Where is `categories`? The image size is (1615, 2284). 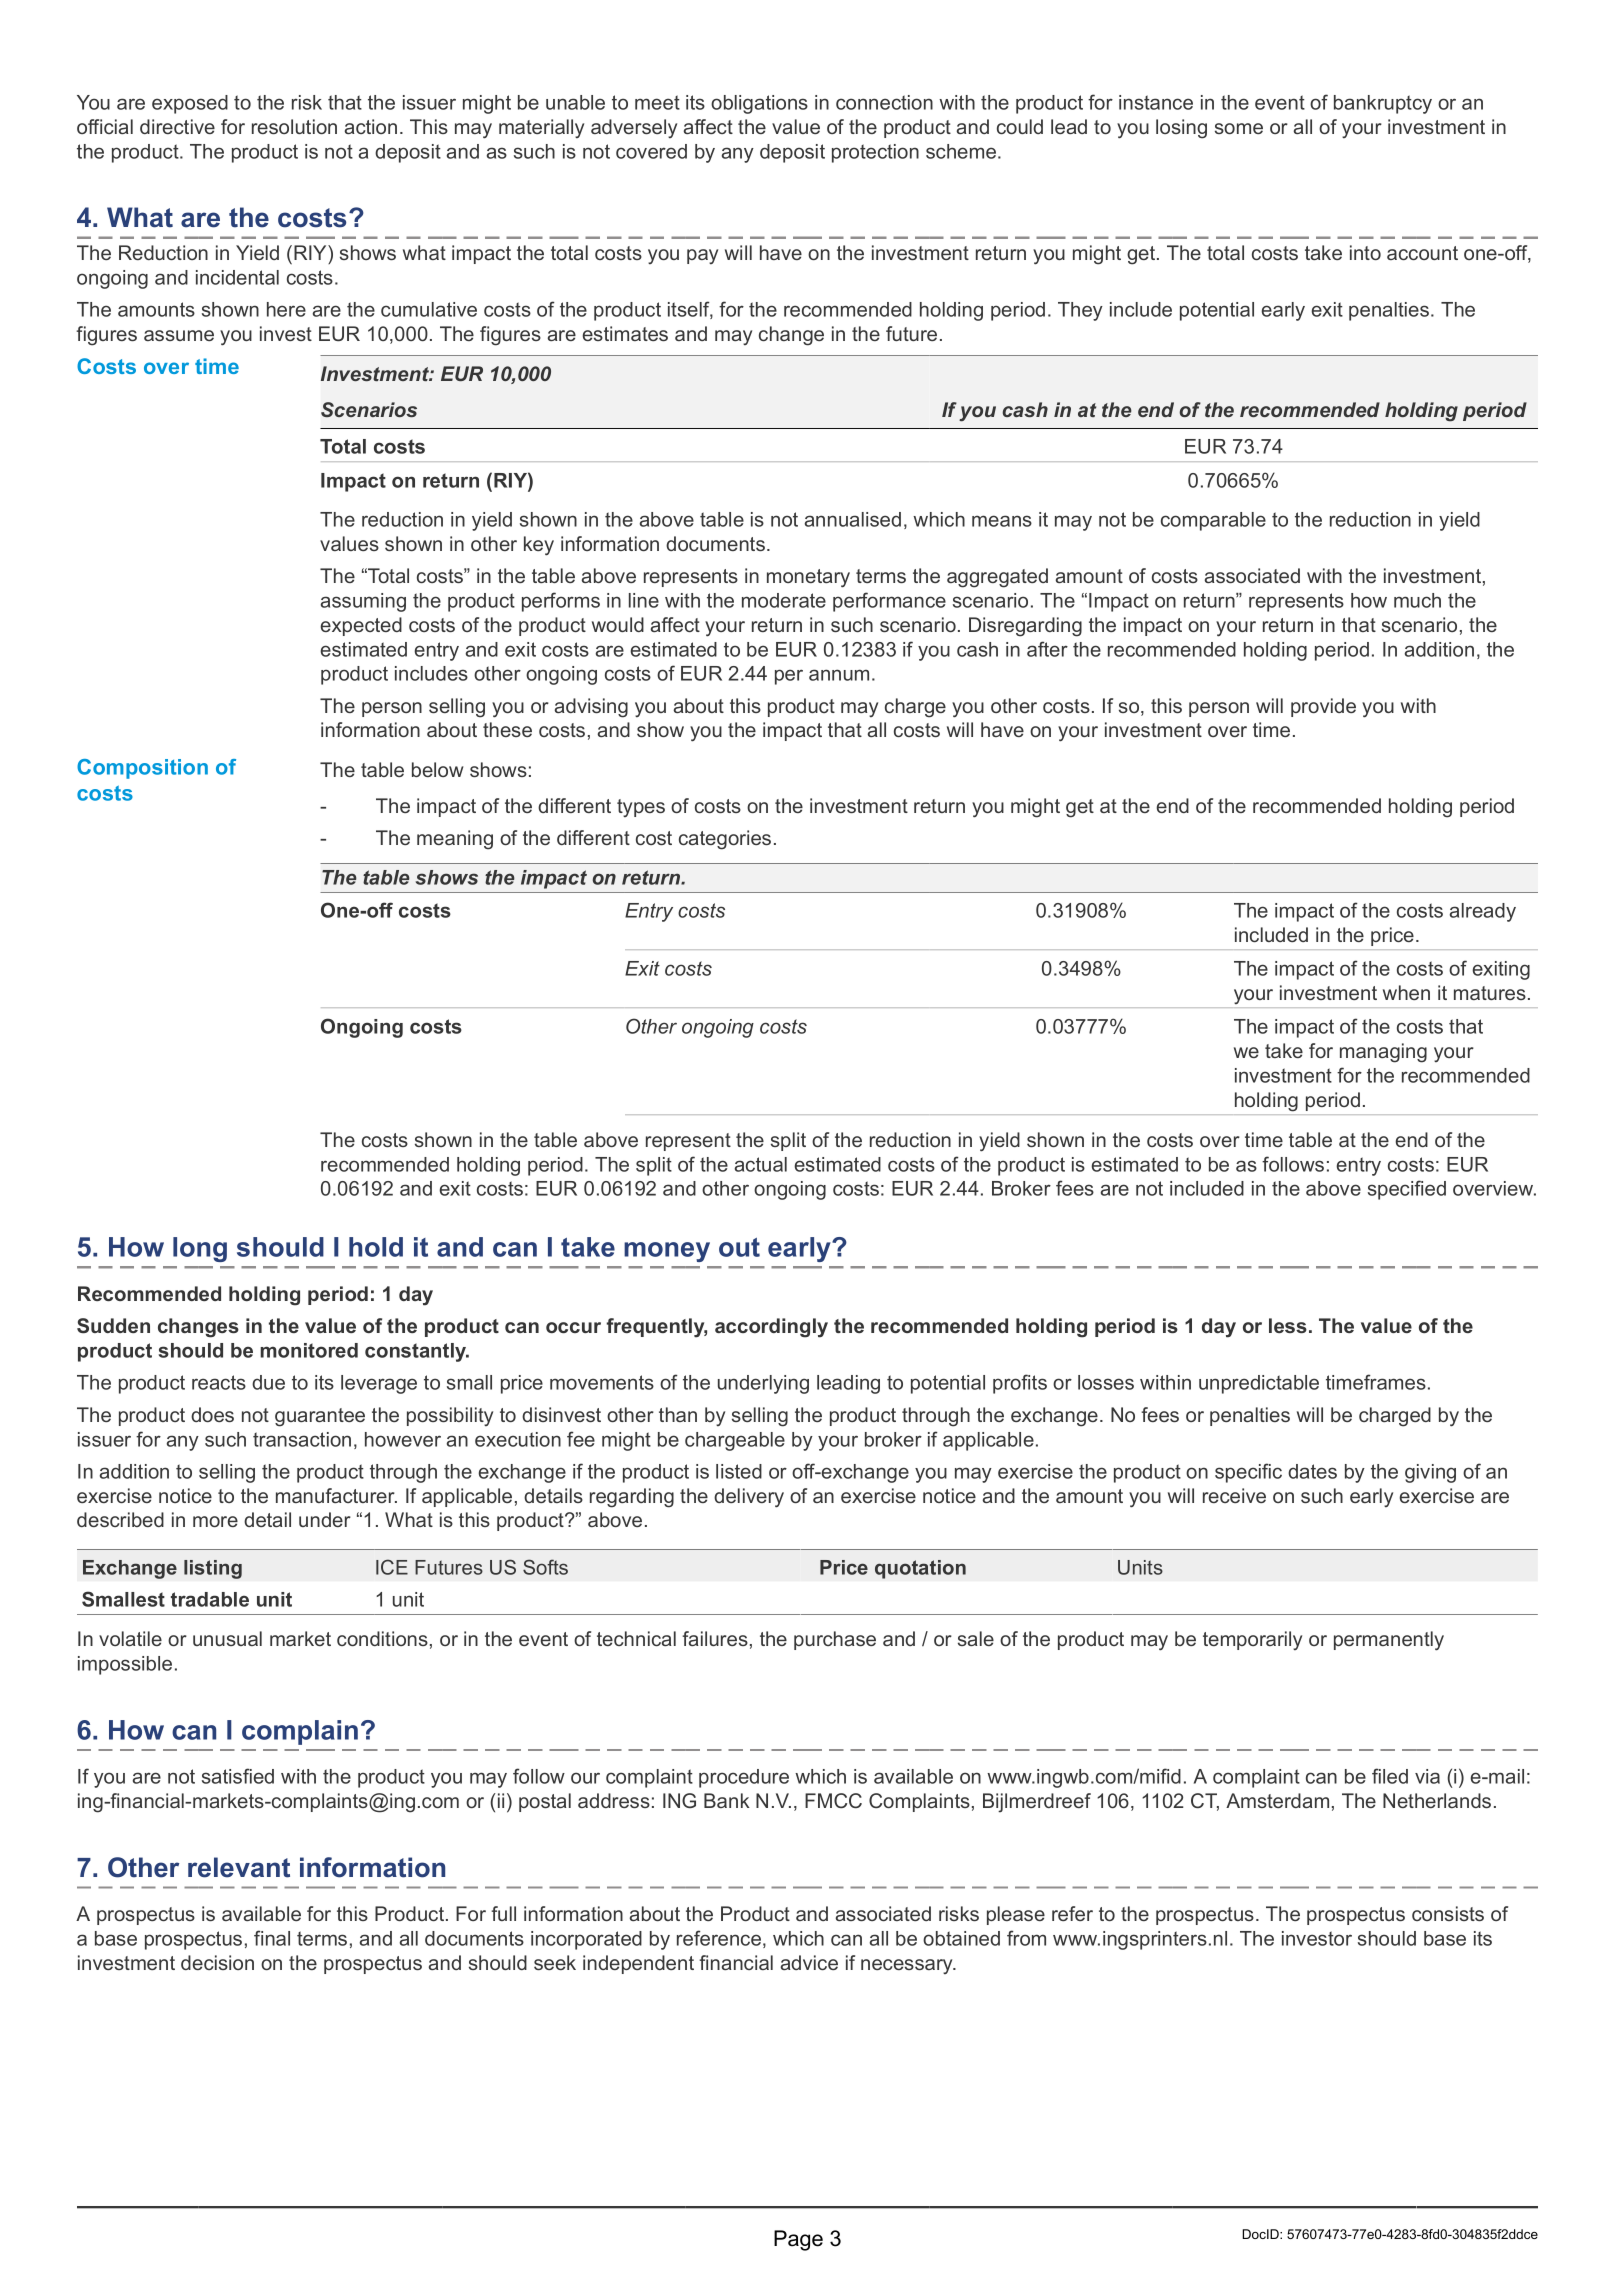 categories is located at coordinates (725, 840).
